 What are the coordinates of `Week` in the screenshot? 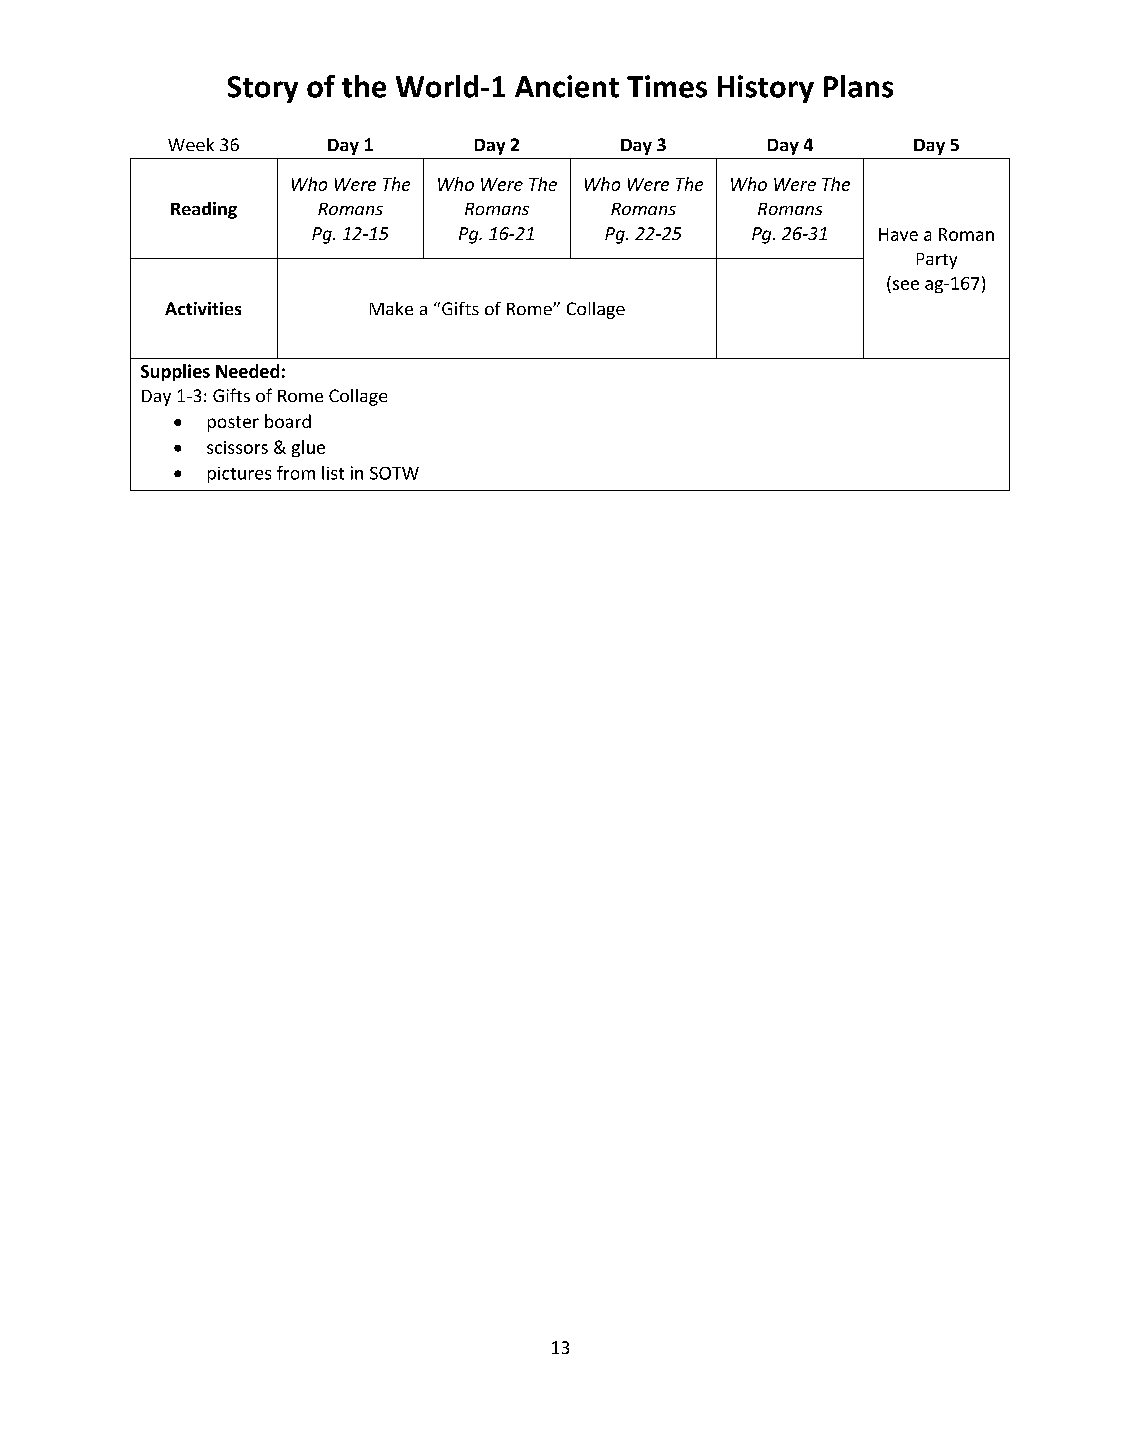 It's located at (191, 144).
